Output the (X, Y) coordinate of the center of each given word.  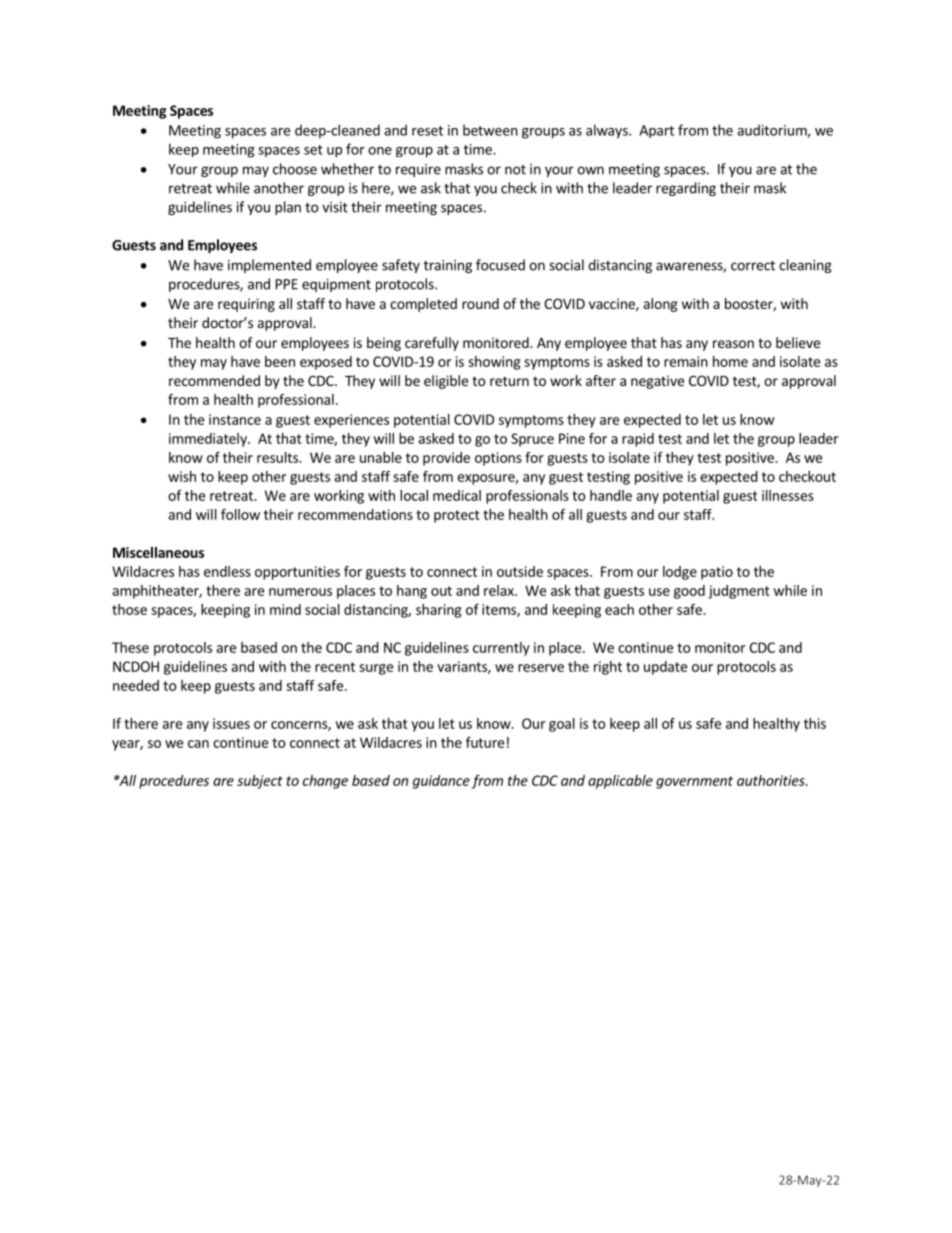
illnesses (788, 495)
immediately (209, 440)
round (480, 303)
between (490, 130)
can (198, 744)
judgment (739, 592)
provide (446, 459)
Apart (656, 131)
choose (295, 169)
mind (285, 609)
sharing (438, 611)
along (661, 305)
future (485, 742)
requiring (246, 305)
